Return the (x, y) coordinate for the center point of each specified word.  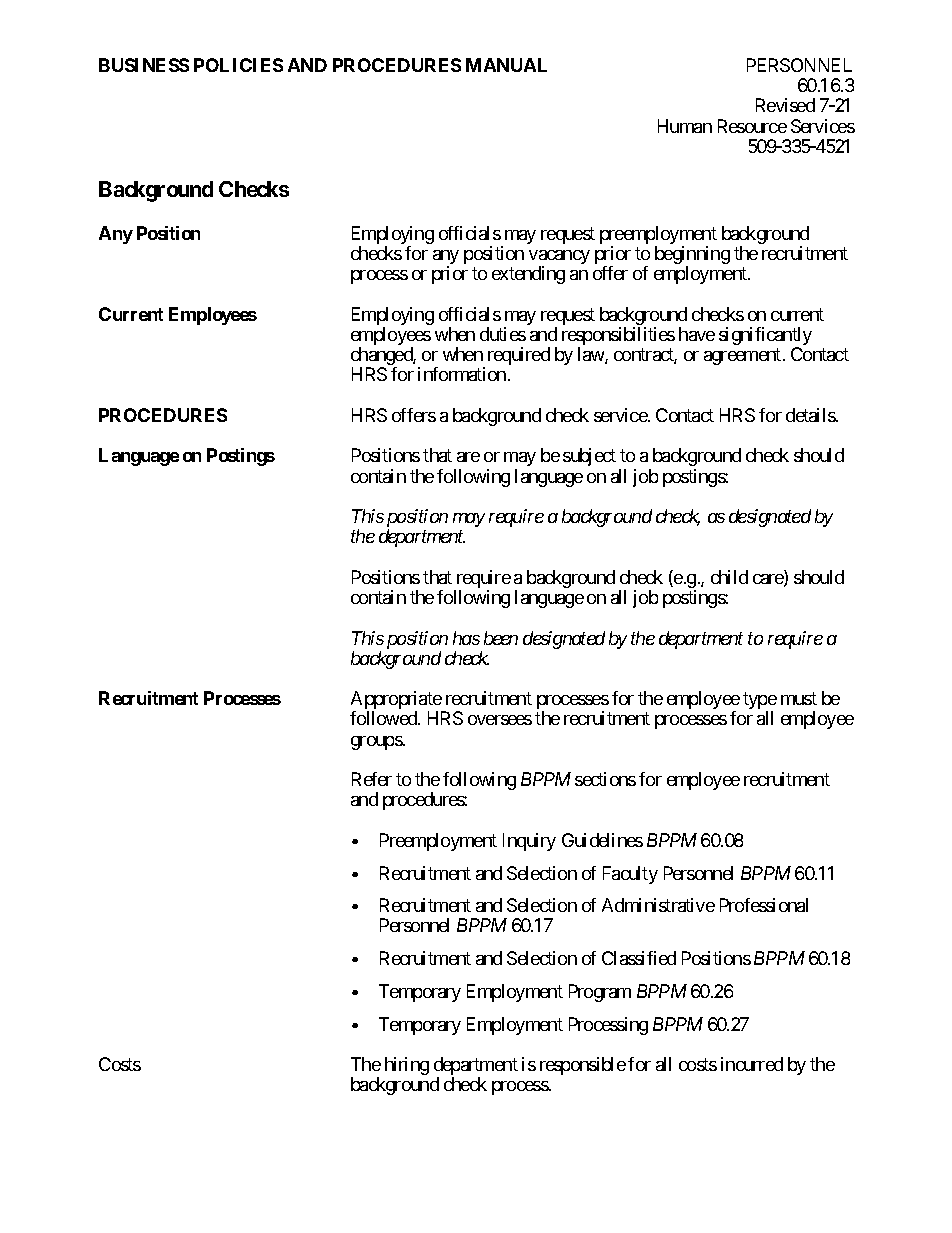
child (729, 577)
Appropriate (397, 701)
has (466, 638)
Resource (752, 126)
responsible (583, 1066)
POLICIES (238, 65)
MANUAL (506, 65)
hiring (407, 1066)
